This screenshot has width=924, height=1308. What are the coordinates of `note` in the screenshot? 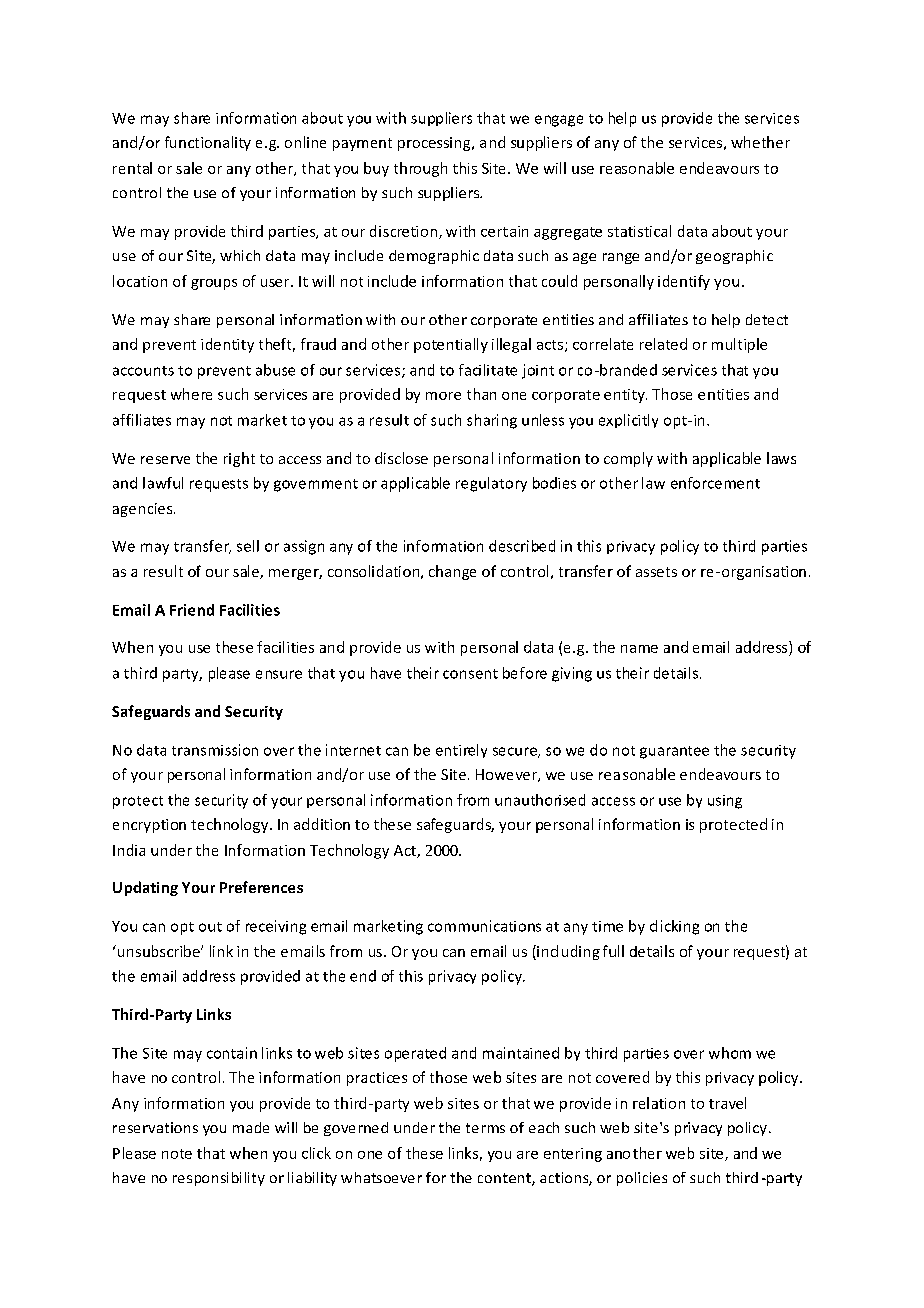 It's located at (177, 1154).
